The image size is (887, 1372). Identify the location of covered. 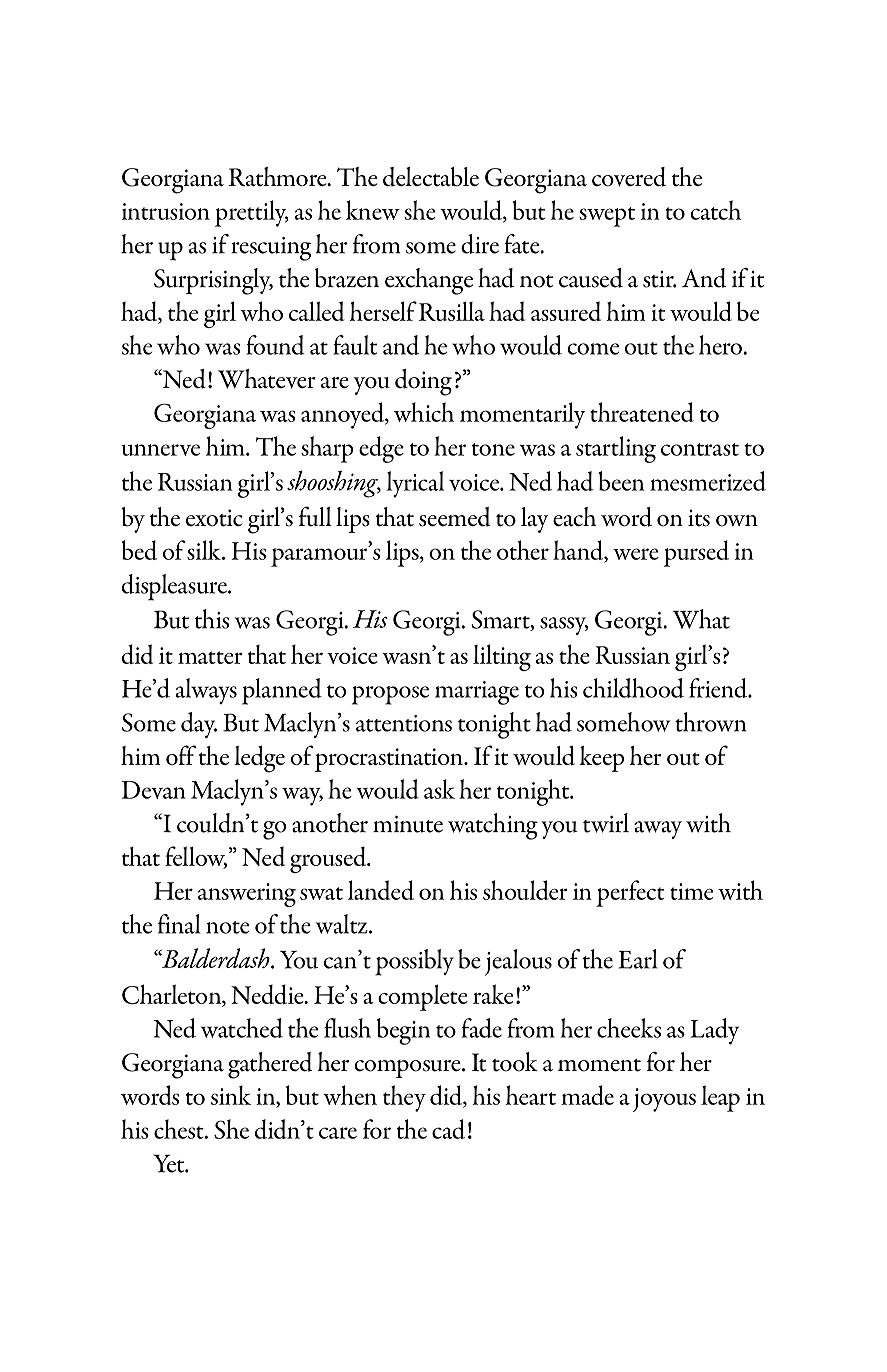
(629, 177).
